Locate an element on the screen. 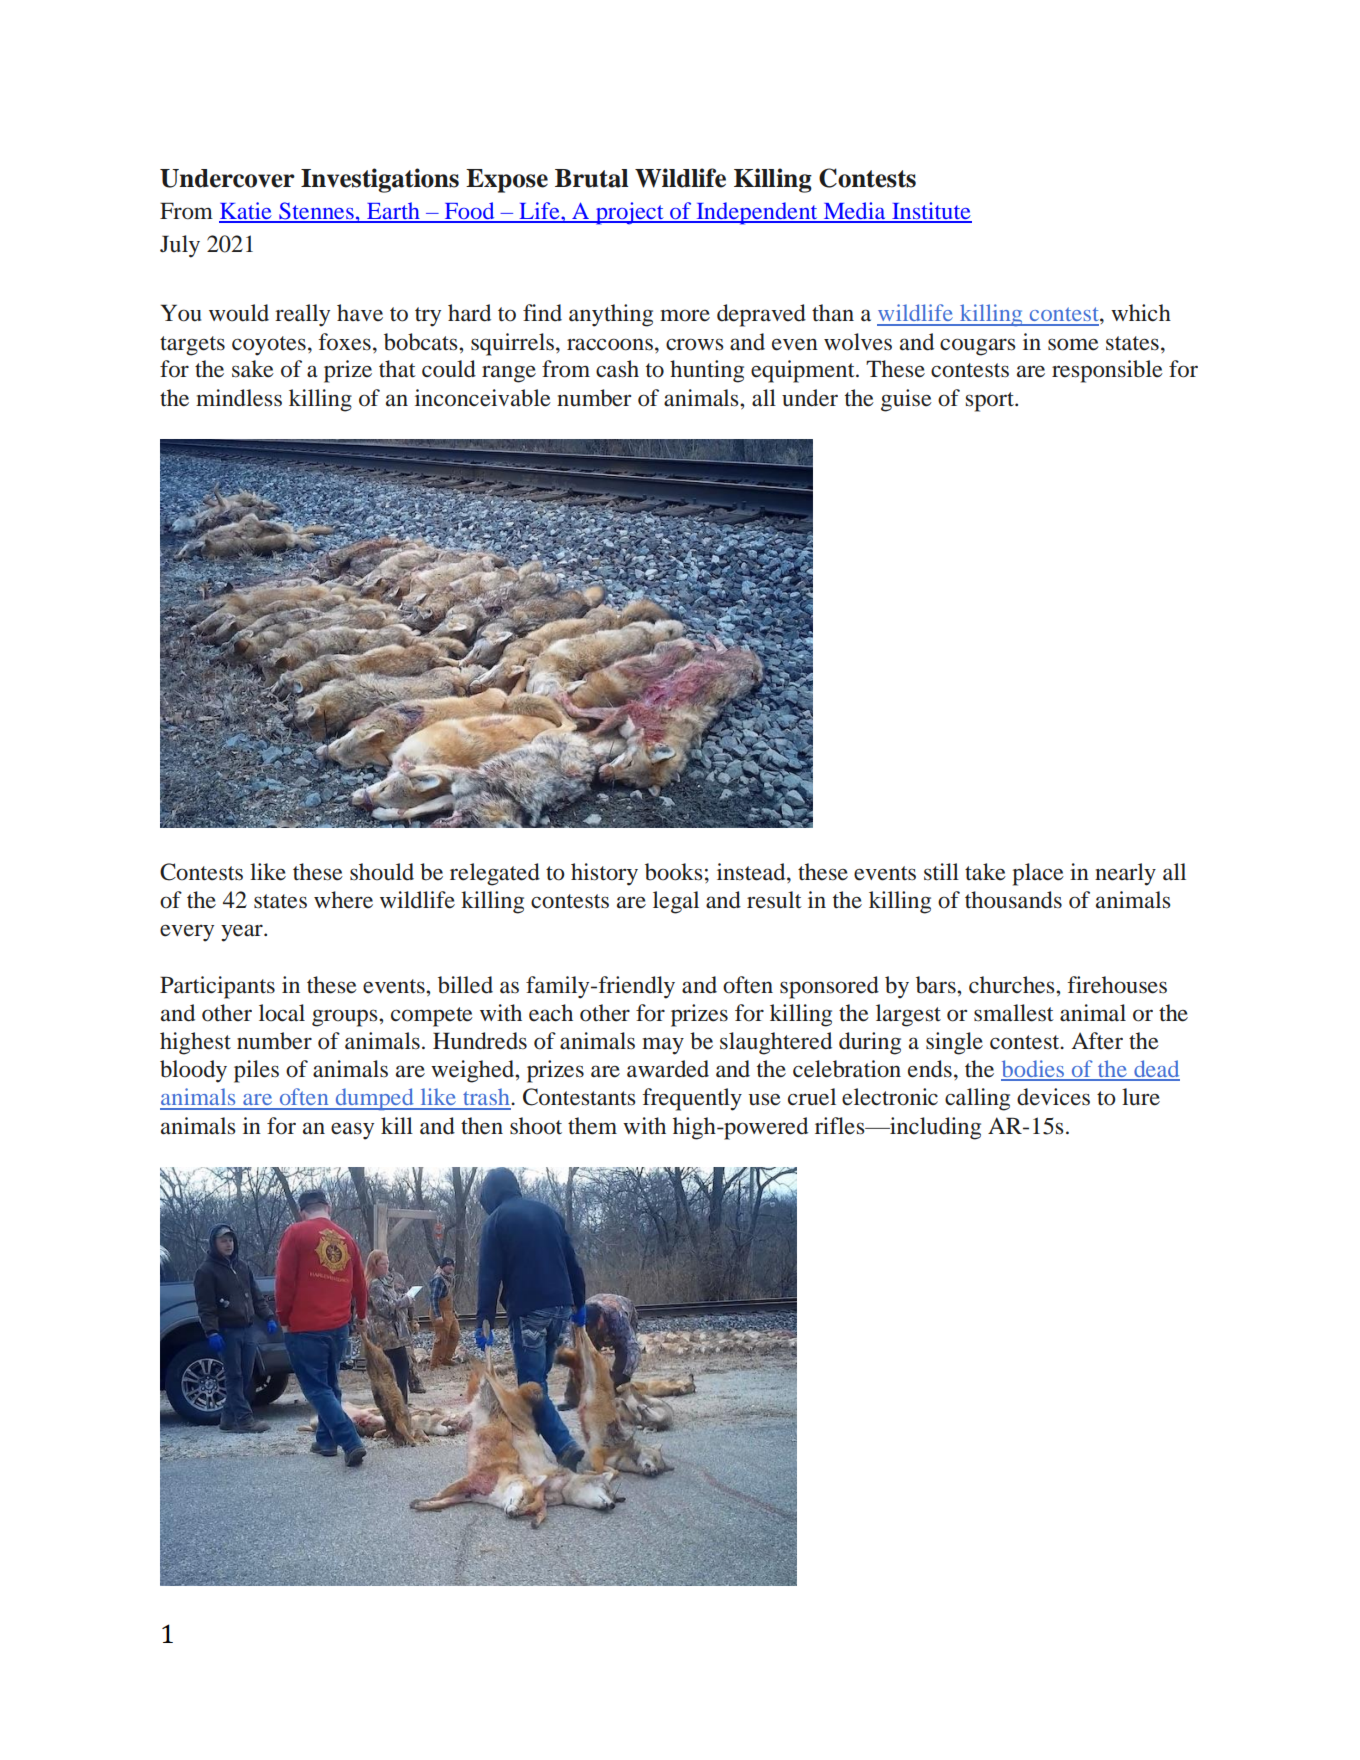  project is located at coordinates (629, 213).
